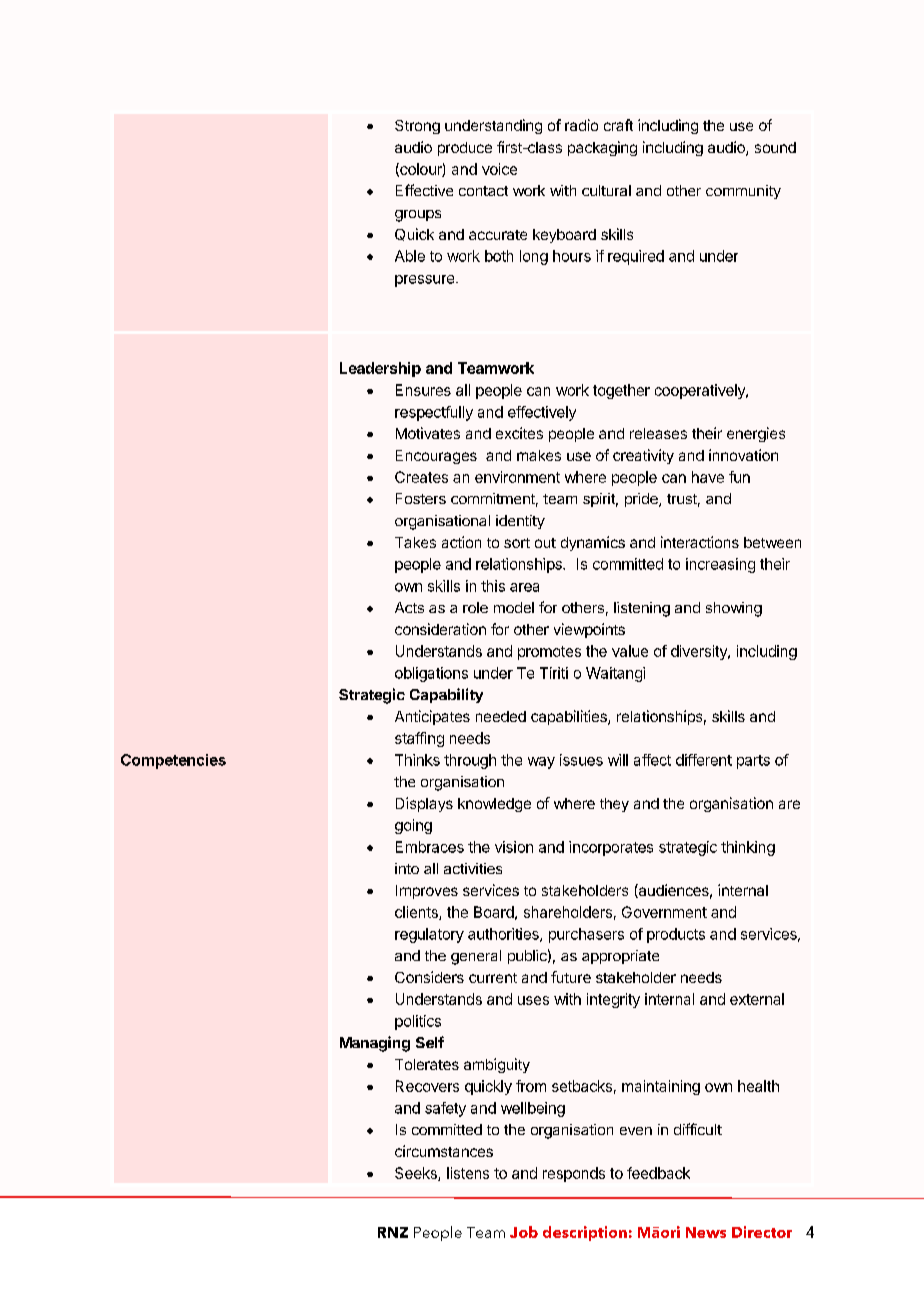  I want to click on Strong, so click(417, 127).
